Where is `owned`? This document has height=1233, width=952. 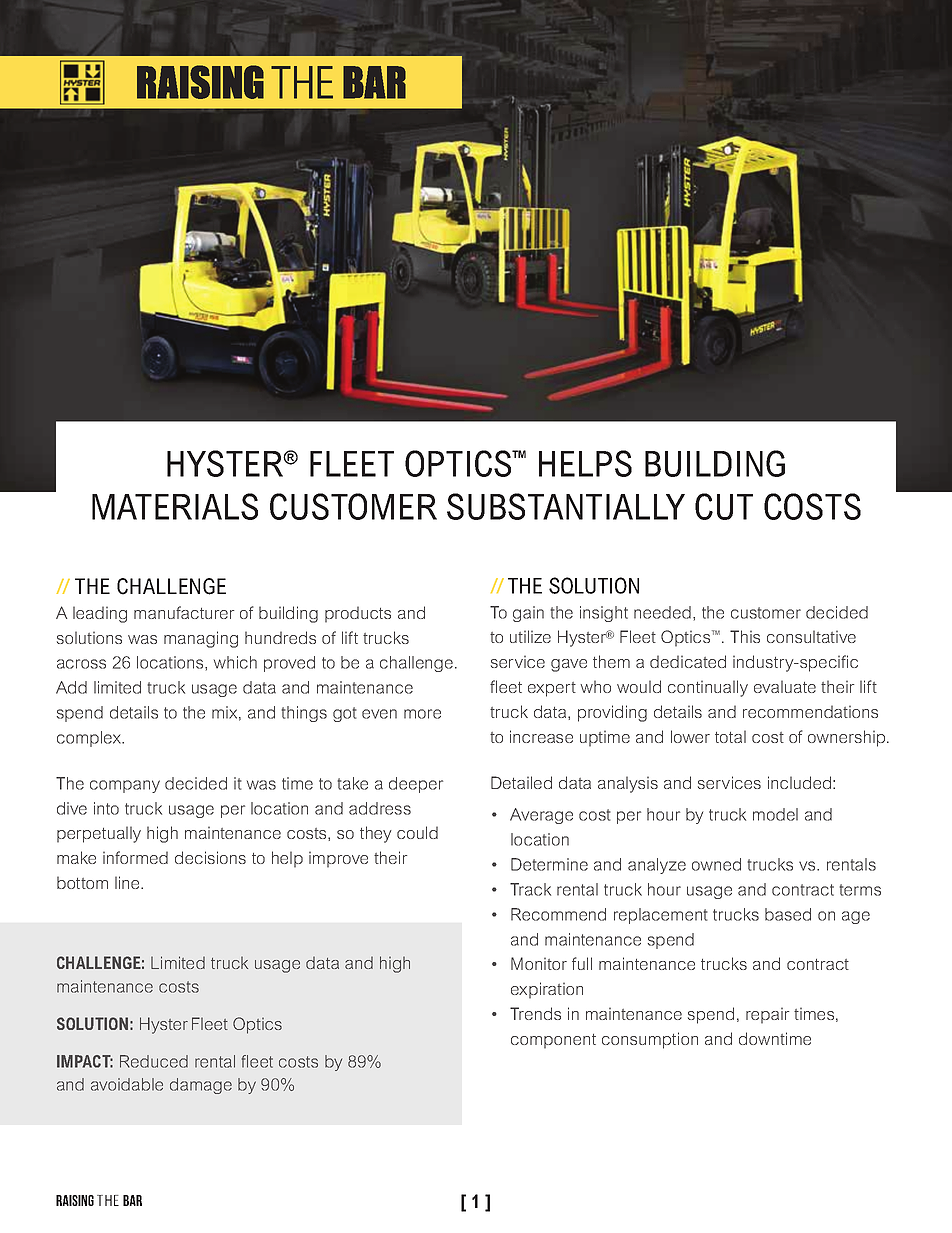
owned is located at coordinates (716, 864).
